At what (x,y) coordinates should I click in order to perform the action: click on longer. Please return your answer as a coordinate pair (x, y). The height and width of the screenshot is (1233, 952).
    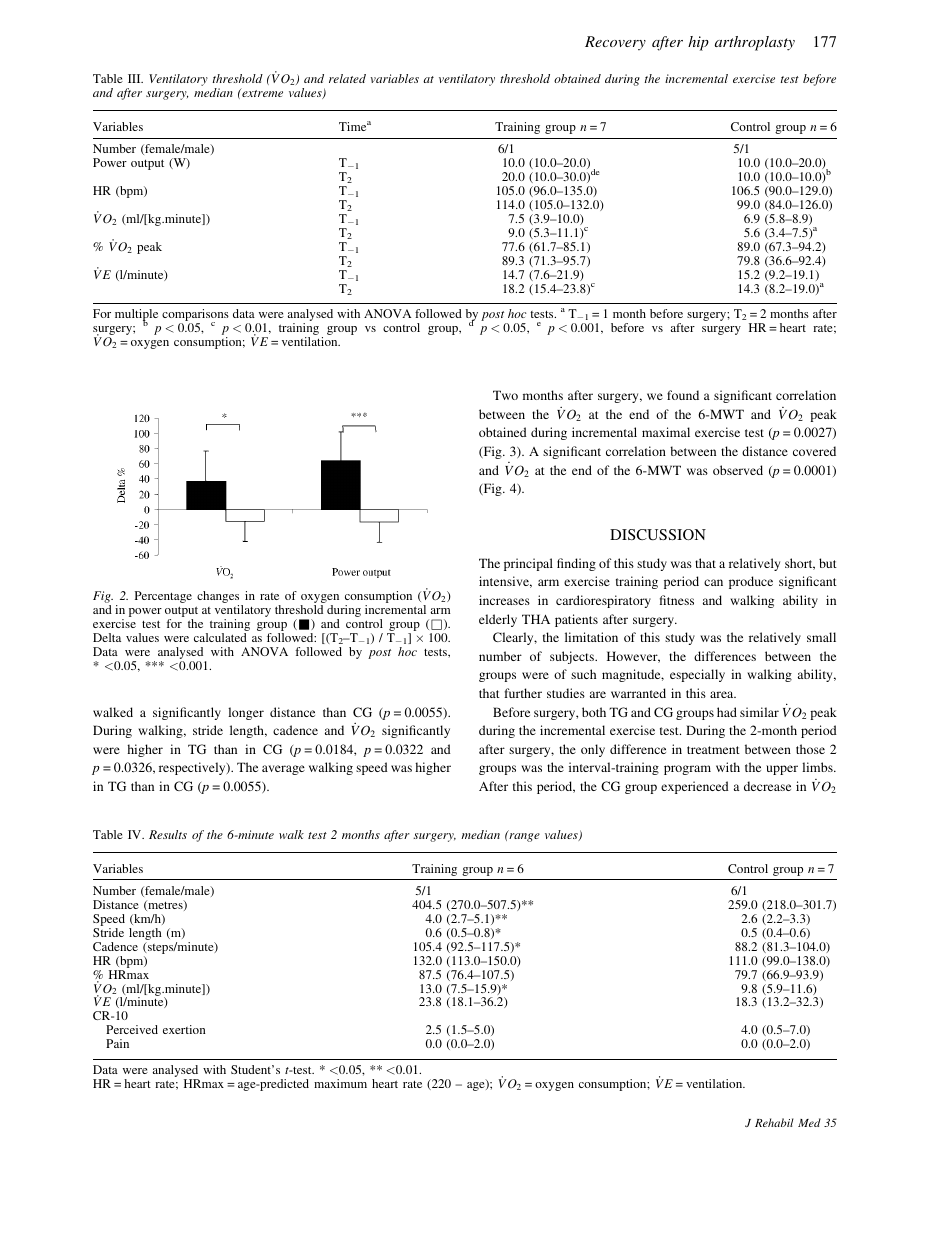
    Looking at the image, I should click on (246, 713).
